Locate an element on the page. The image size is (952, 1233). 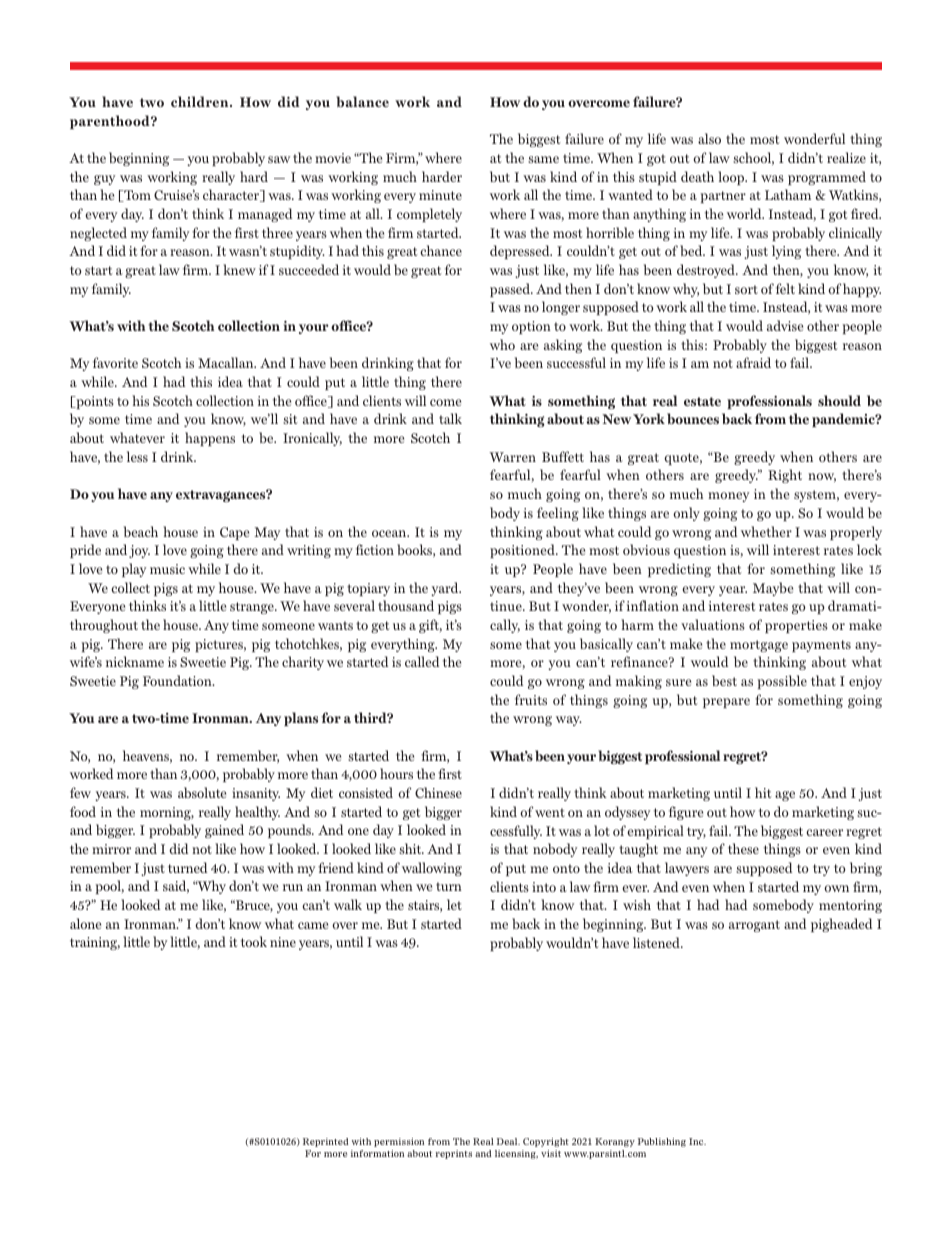
favorite is located at coordinates (115, 362).
